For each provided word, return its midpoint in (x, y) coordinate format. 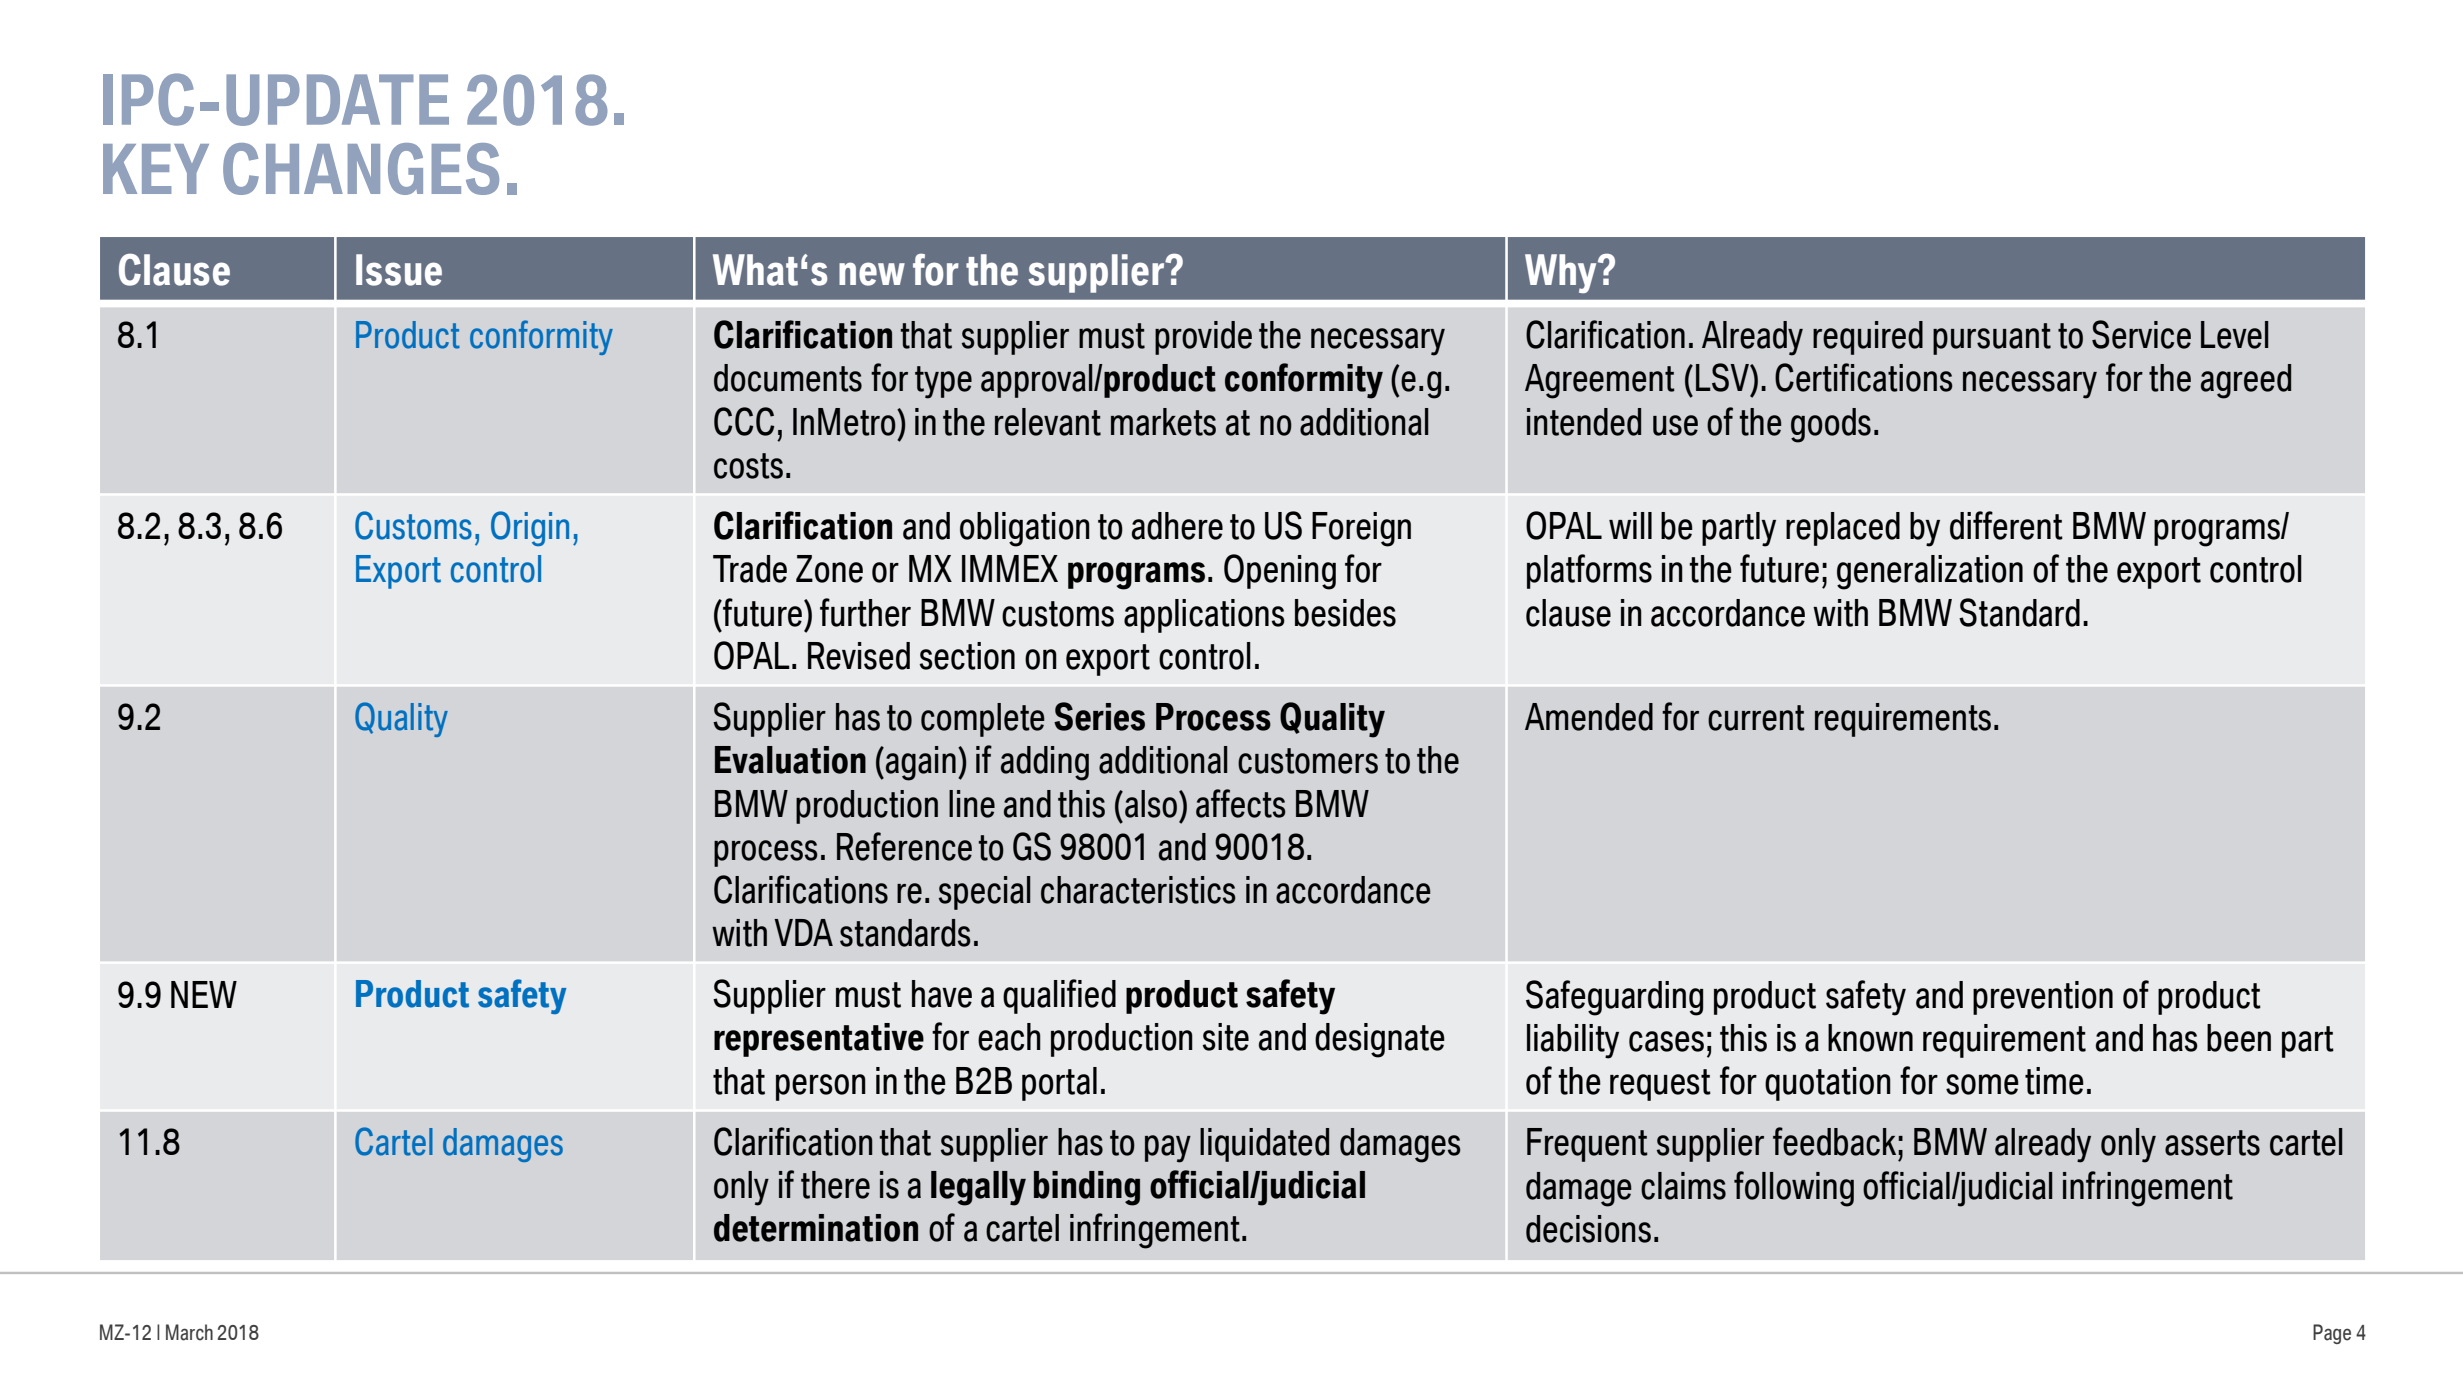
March (189, 1332)
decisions (1588, 1229)
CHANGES (361, 169)
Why (1562, 273)
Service (2141, 334)
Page (2332, 1334)
